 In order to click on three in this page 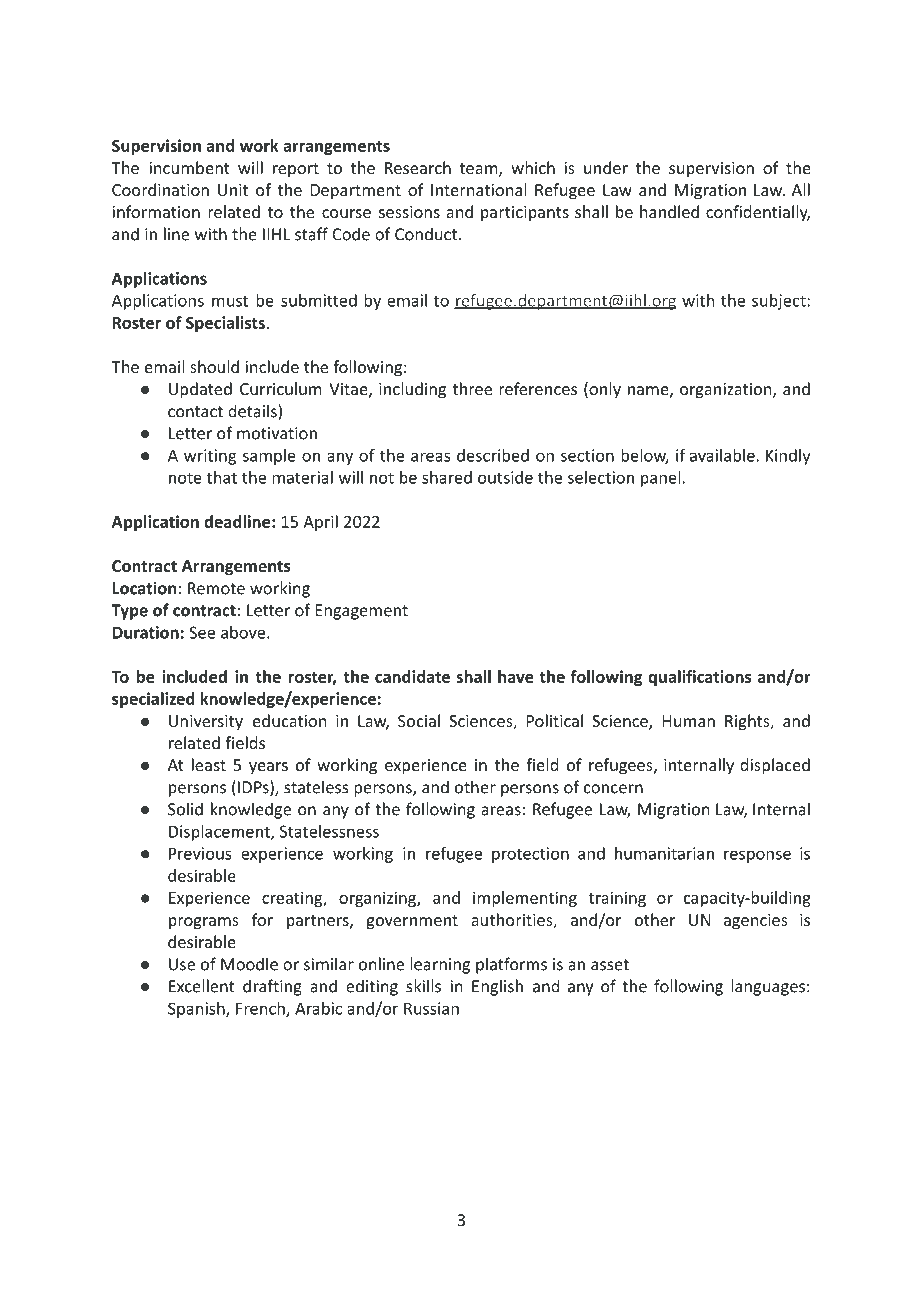, I will do `click(472, 388)`.
